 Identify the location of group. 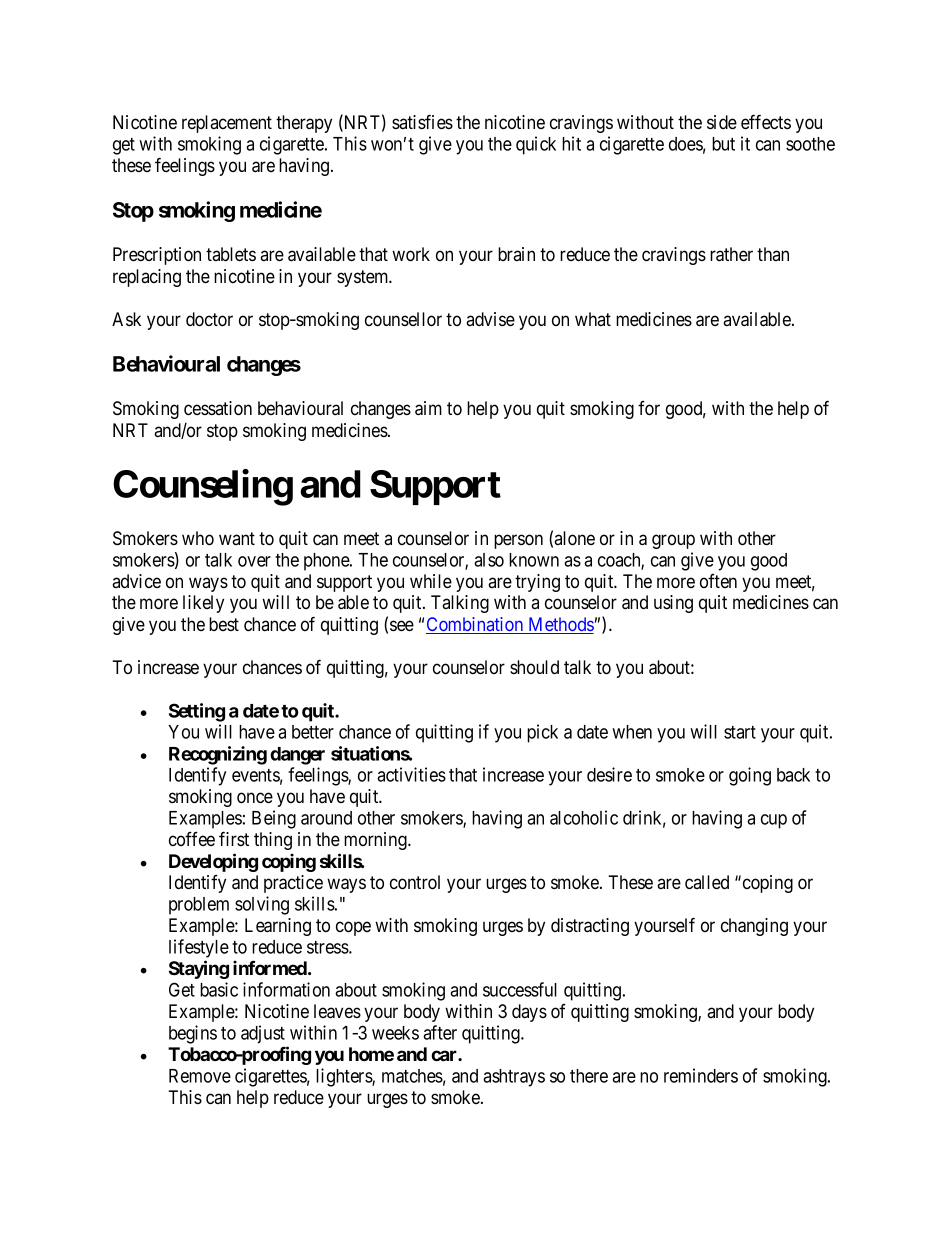
(673, 541).
